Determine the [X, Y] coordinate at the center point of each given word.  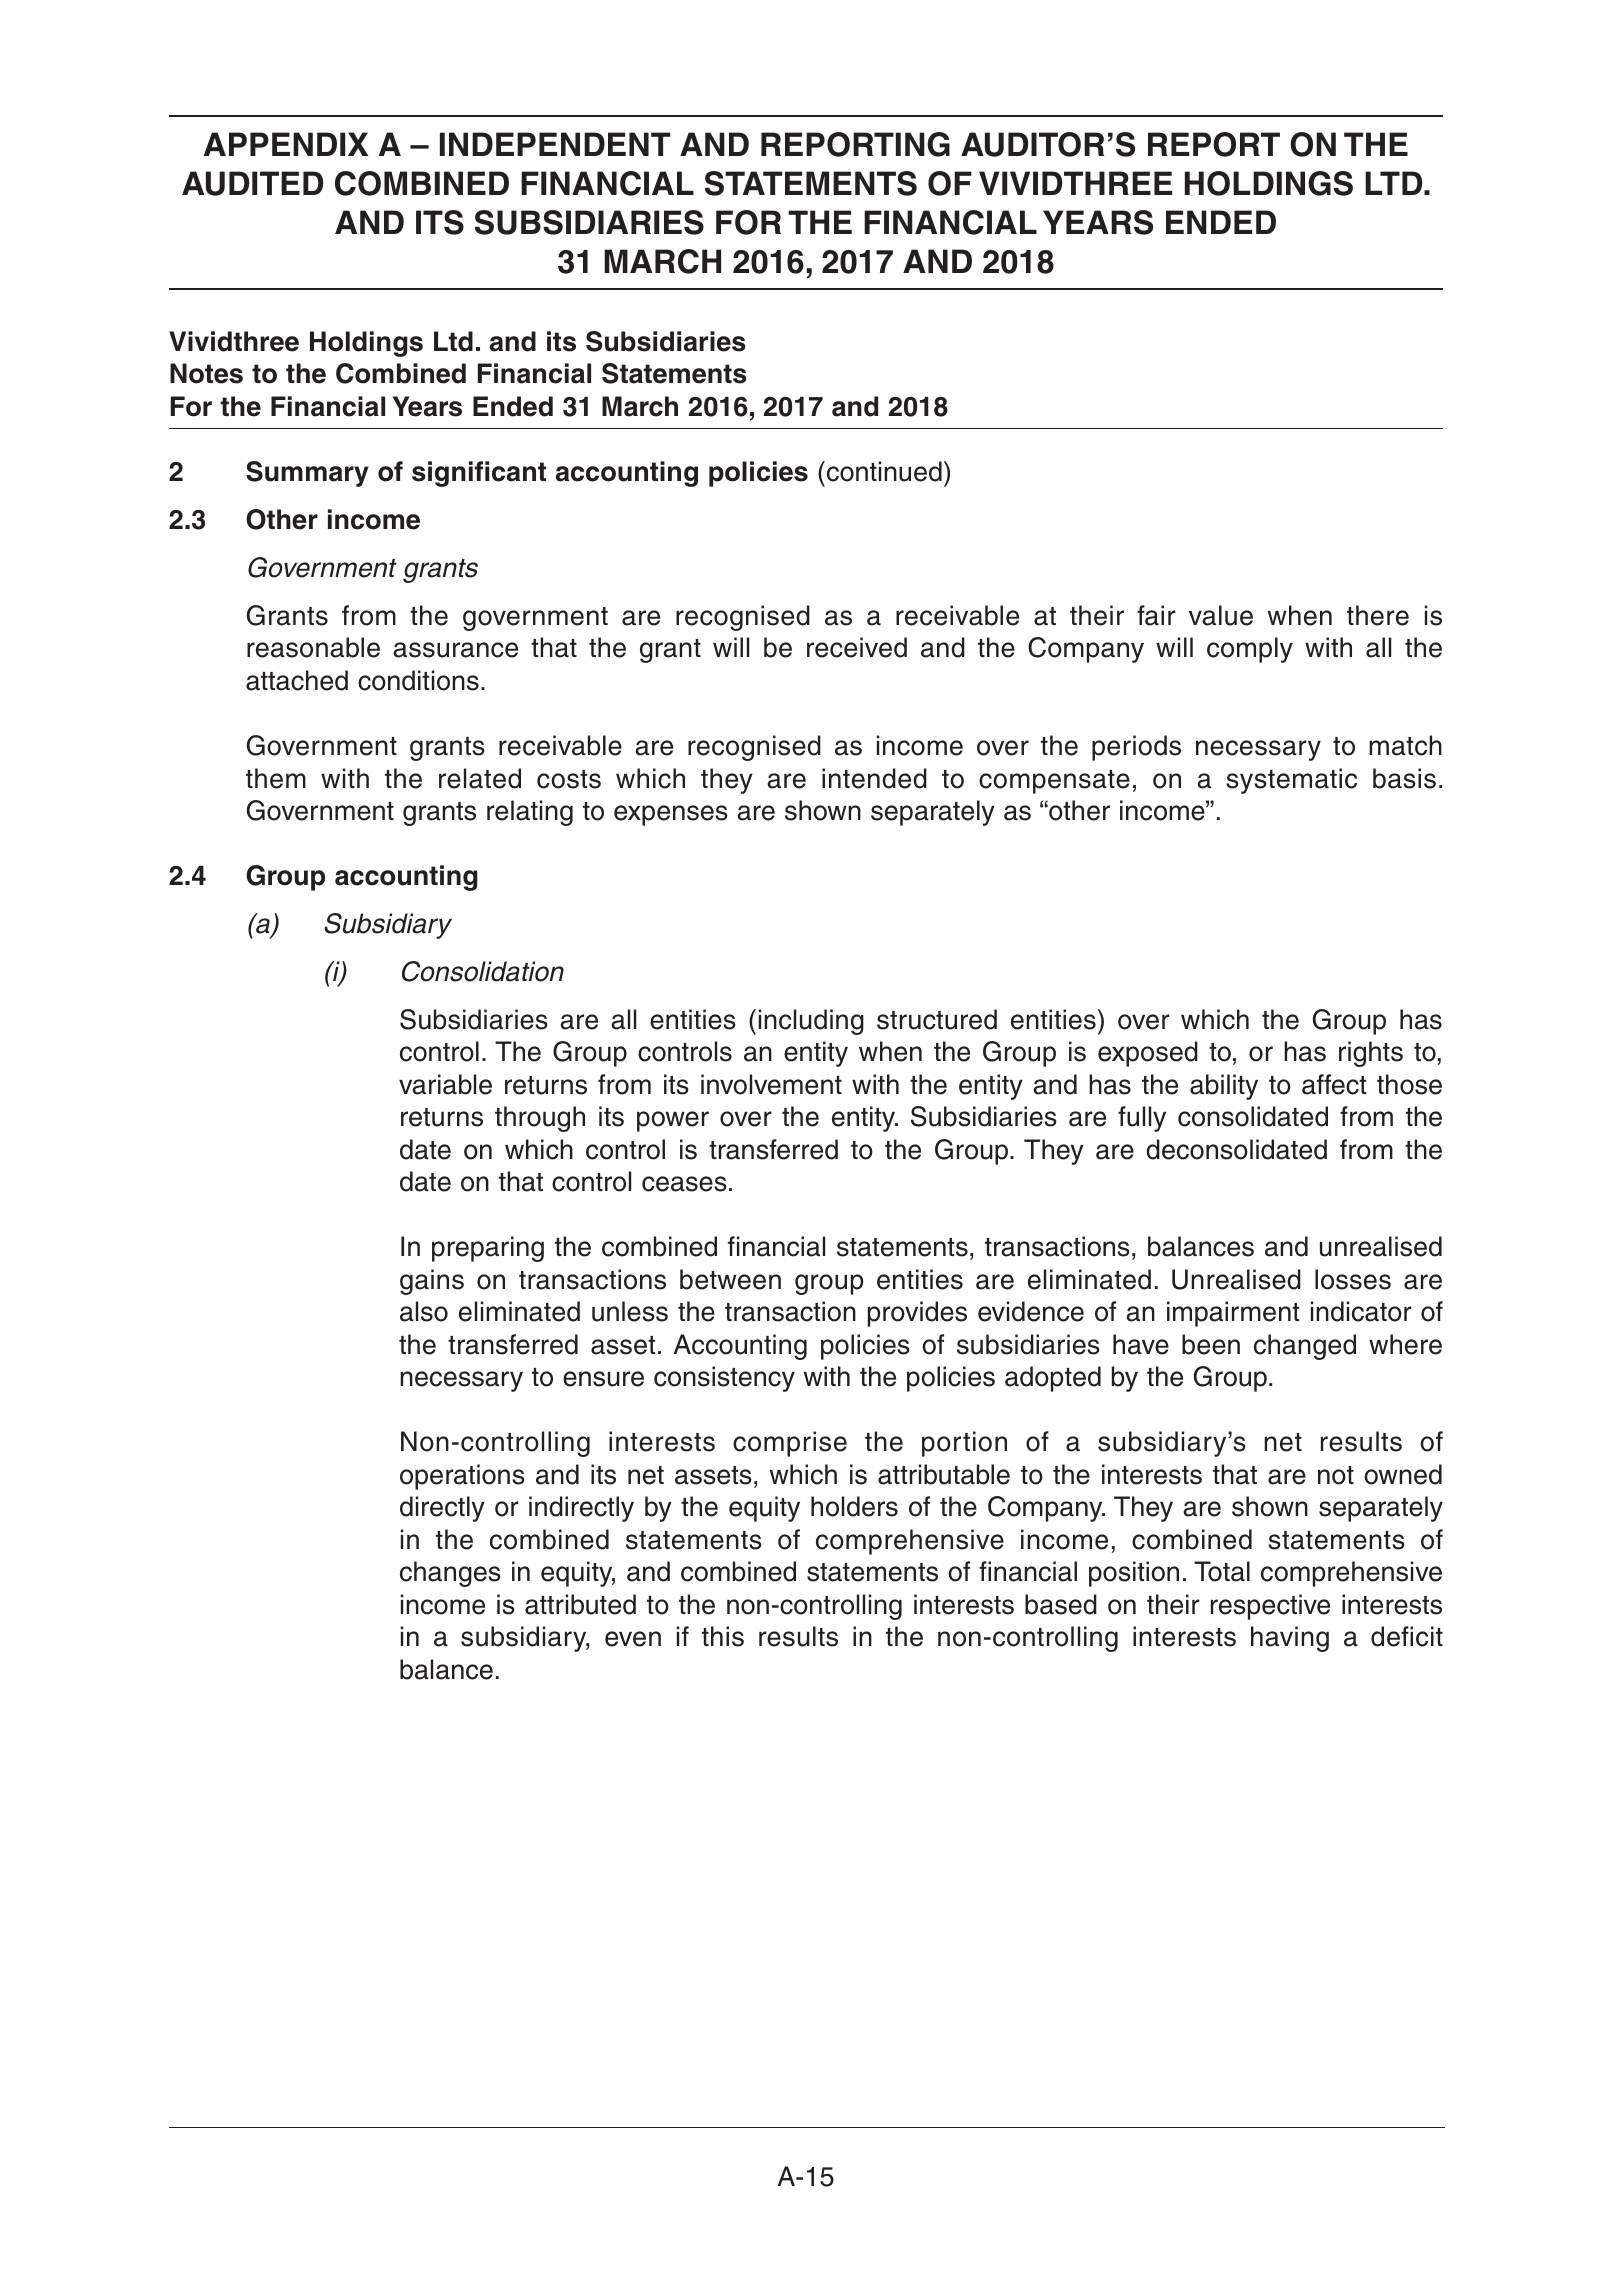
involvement [771, 1084]
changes [450, 1574]
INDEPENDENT [555, 144]
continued [883, 471]
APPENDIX [286, 144]
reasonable [313, 647]
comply [1250, 650]
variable [445, 1084]
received [857, 647]
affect [1334, 1084]
